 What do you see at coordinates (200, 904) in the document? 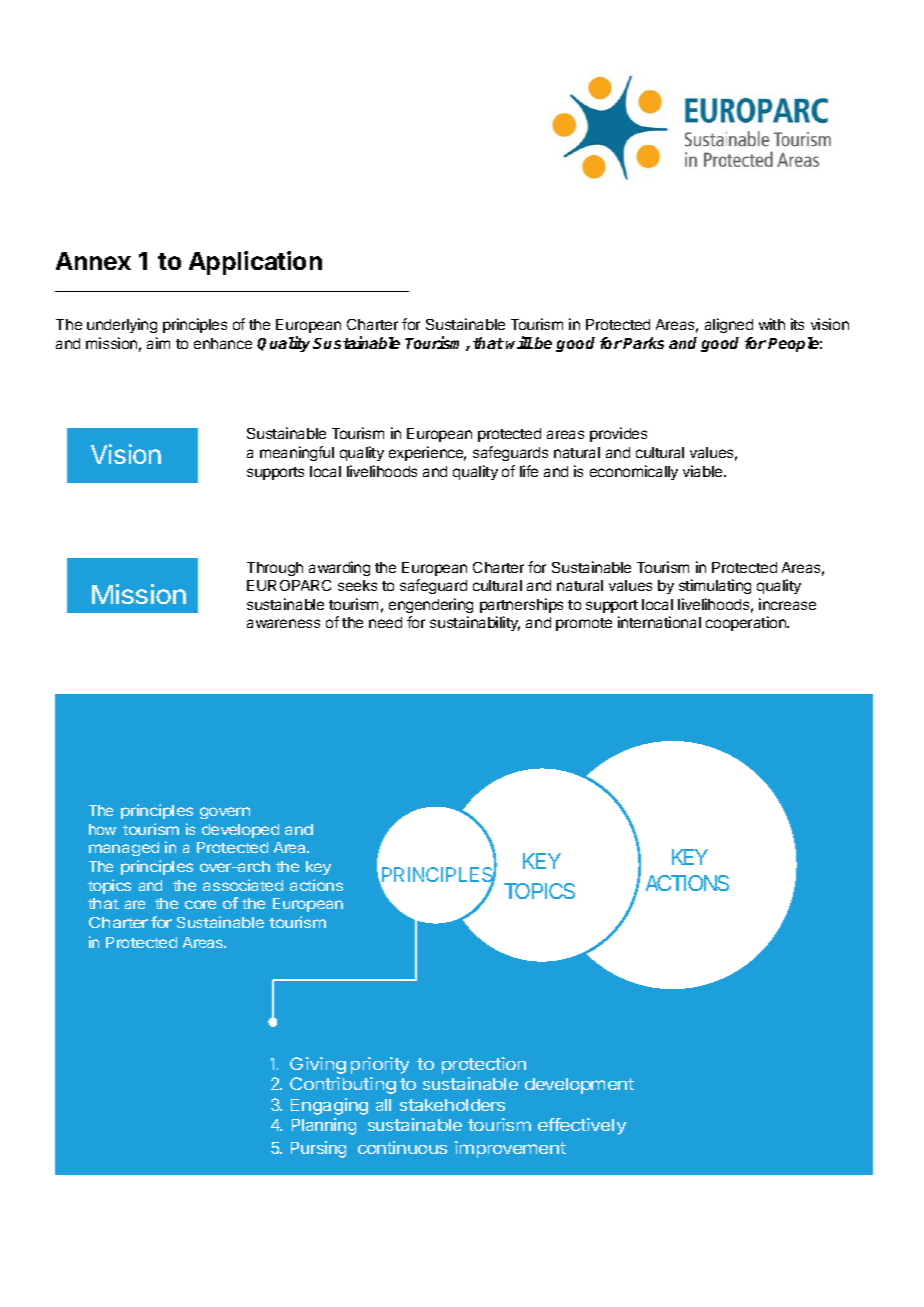
I see `core` at bounding box center [200, 904].
